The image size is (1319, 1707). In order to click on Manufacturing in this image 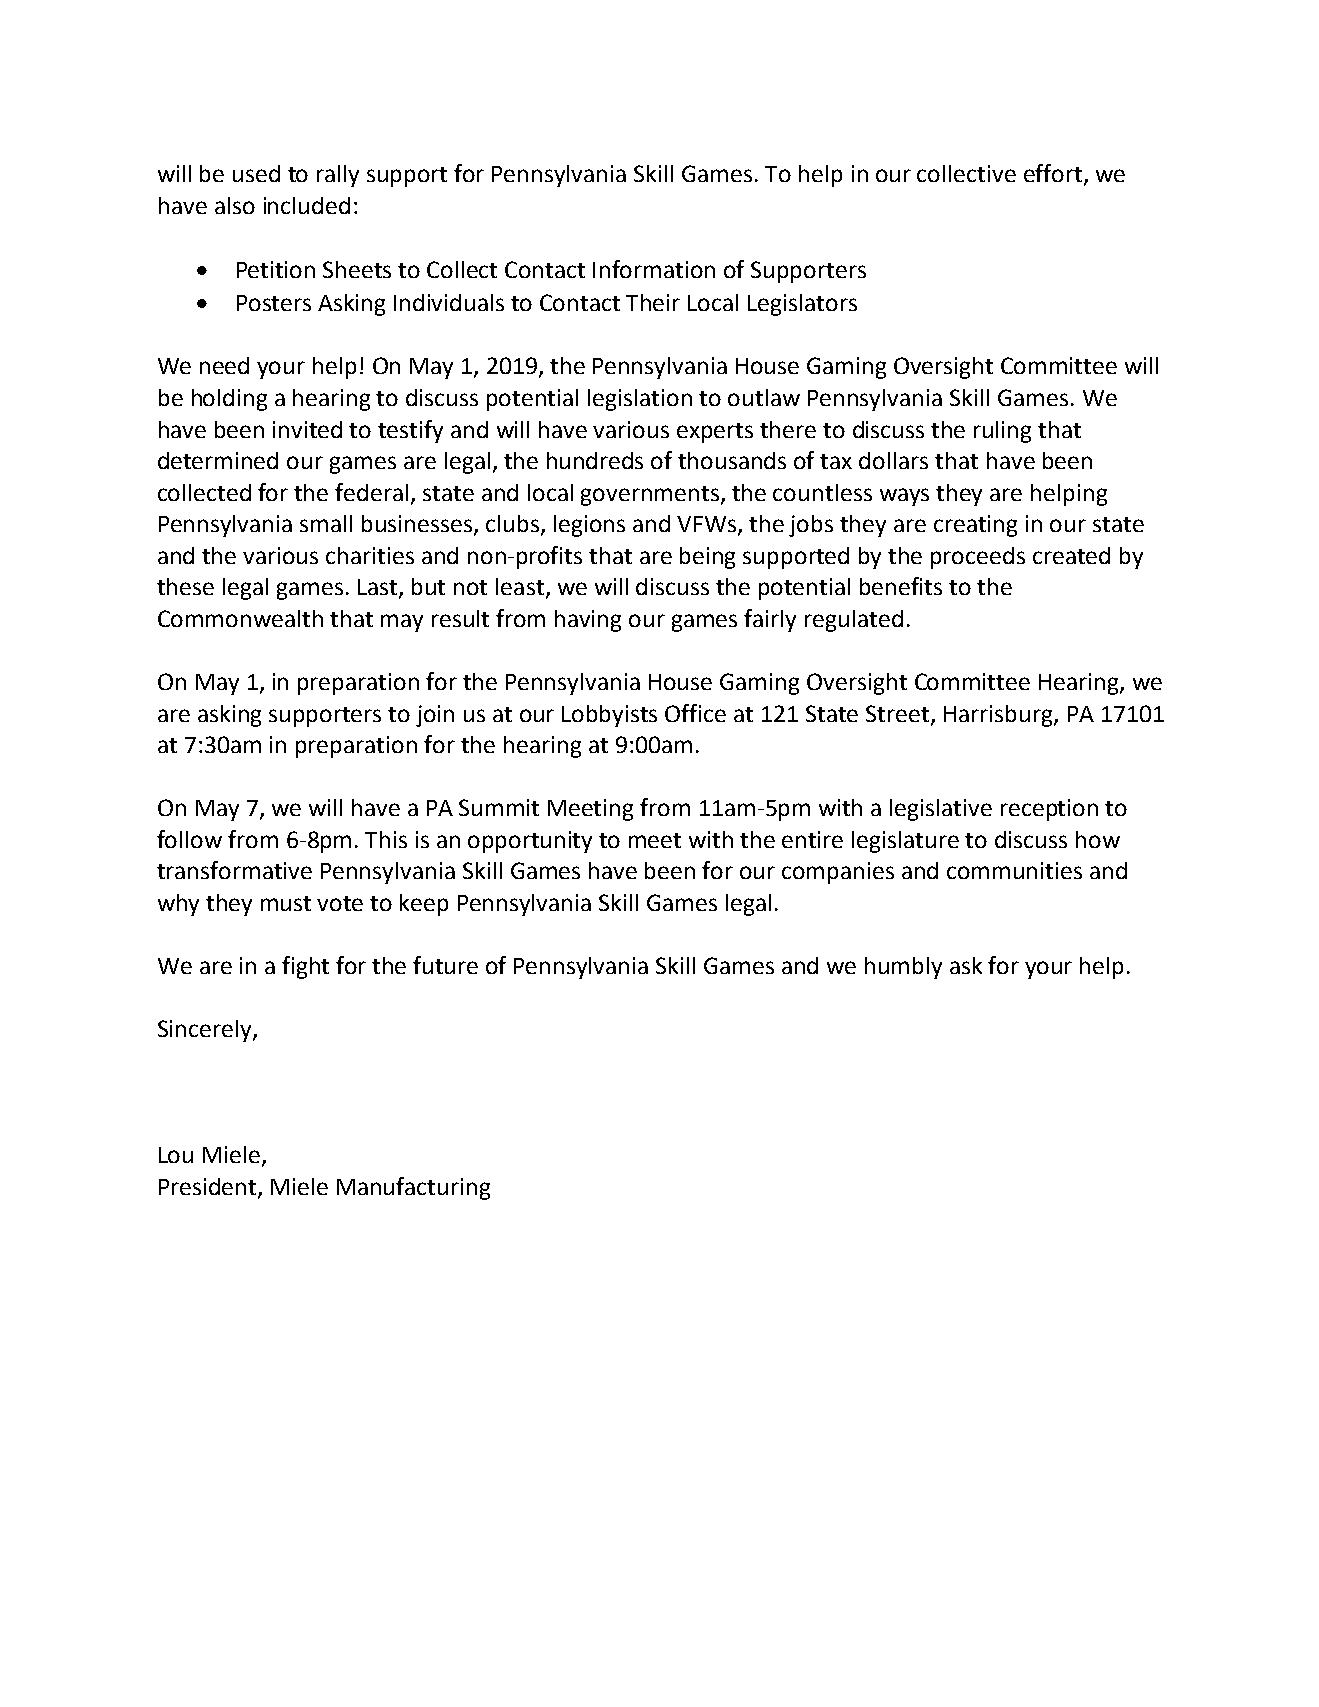, I will do `click(413, 1188)`.
